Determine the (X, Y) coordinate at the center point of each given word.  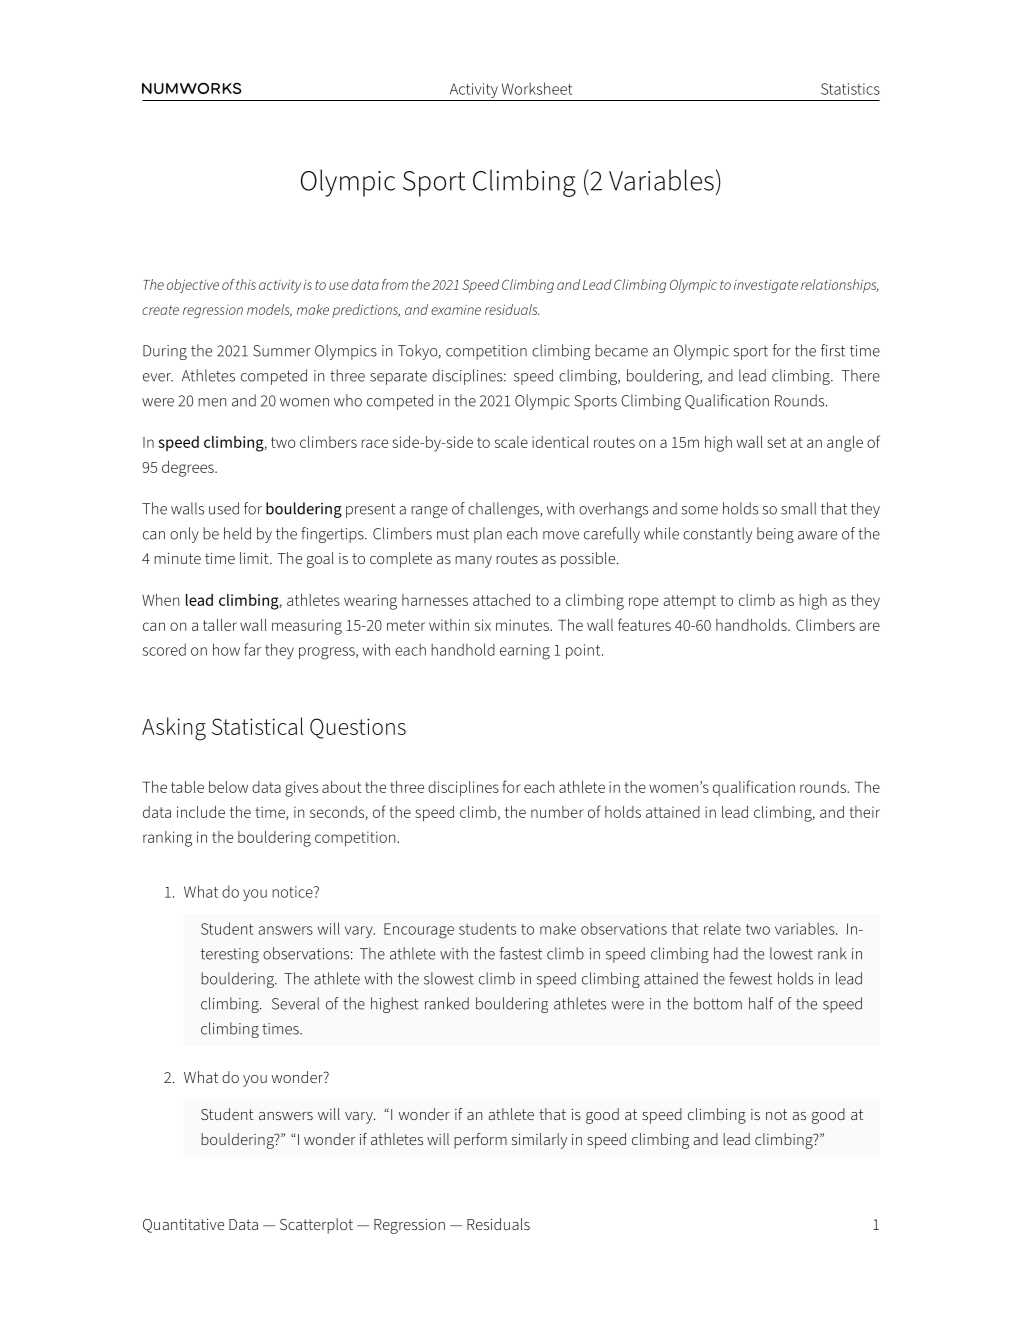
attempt (689, 602)
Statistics (850, 89)
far (252, 649)
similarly (539, 1141)
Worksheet (537, 88)
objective (193, 286)
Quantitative (183, 1226)
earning (525, 652)
